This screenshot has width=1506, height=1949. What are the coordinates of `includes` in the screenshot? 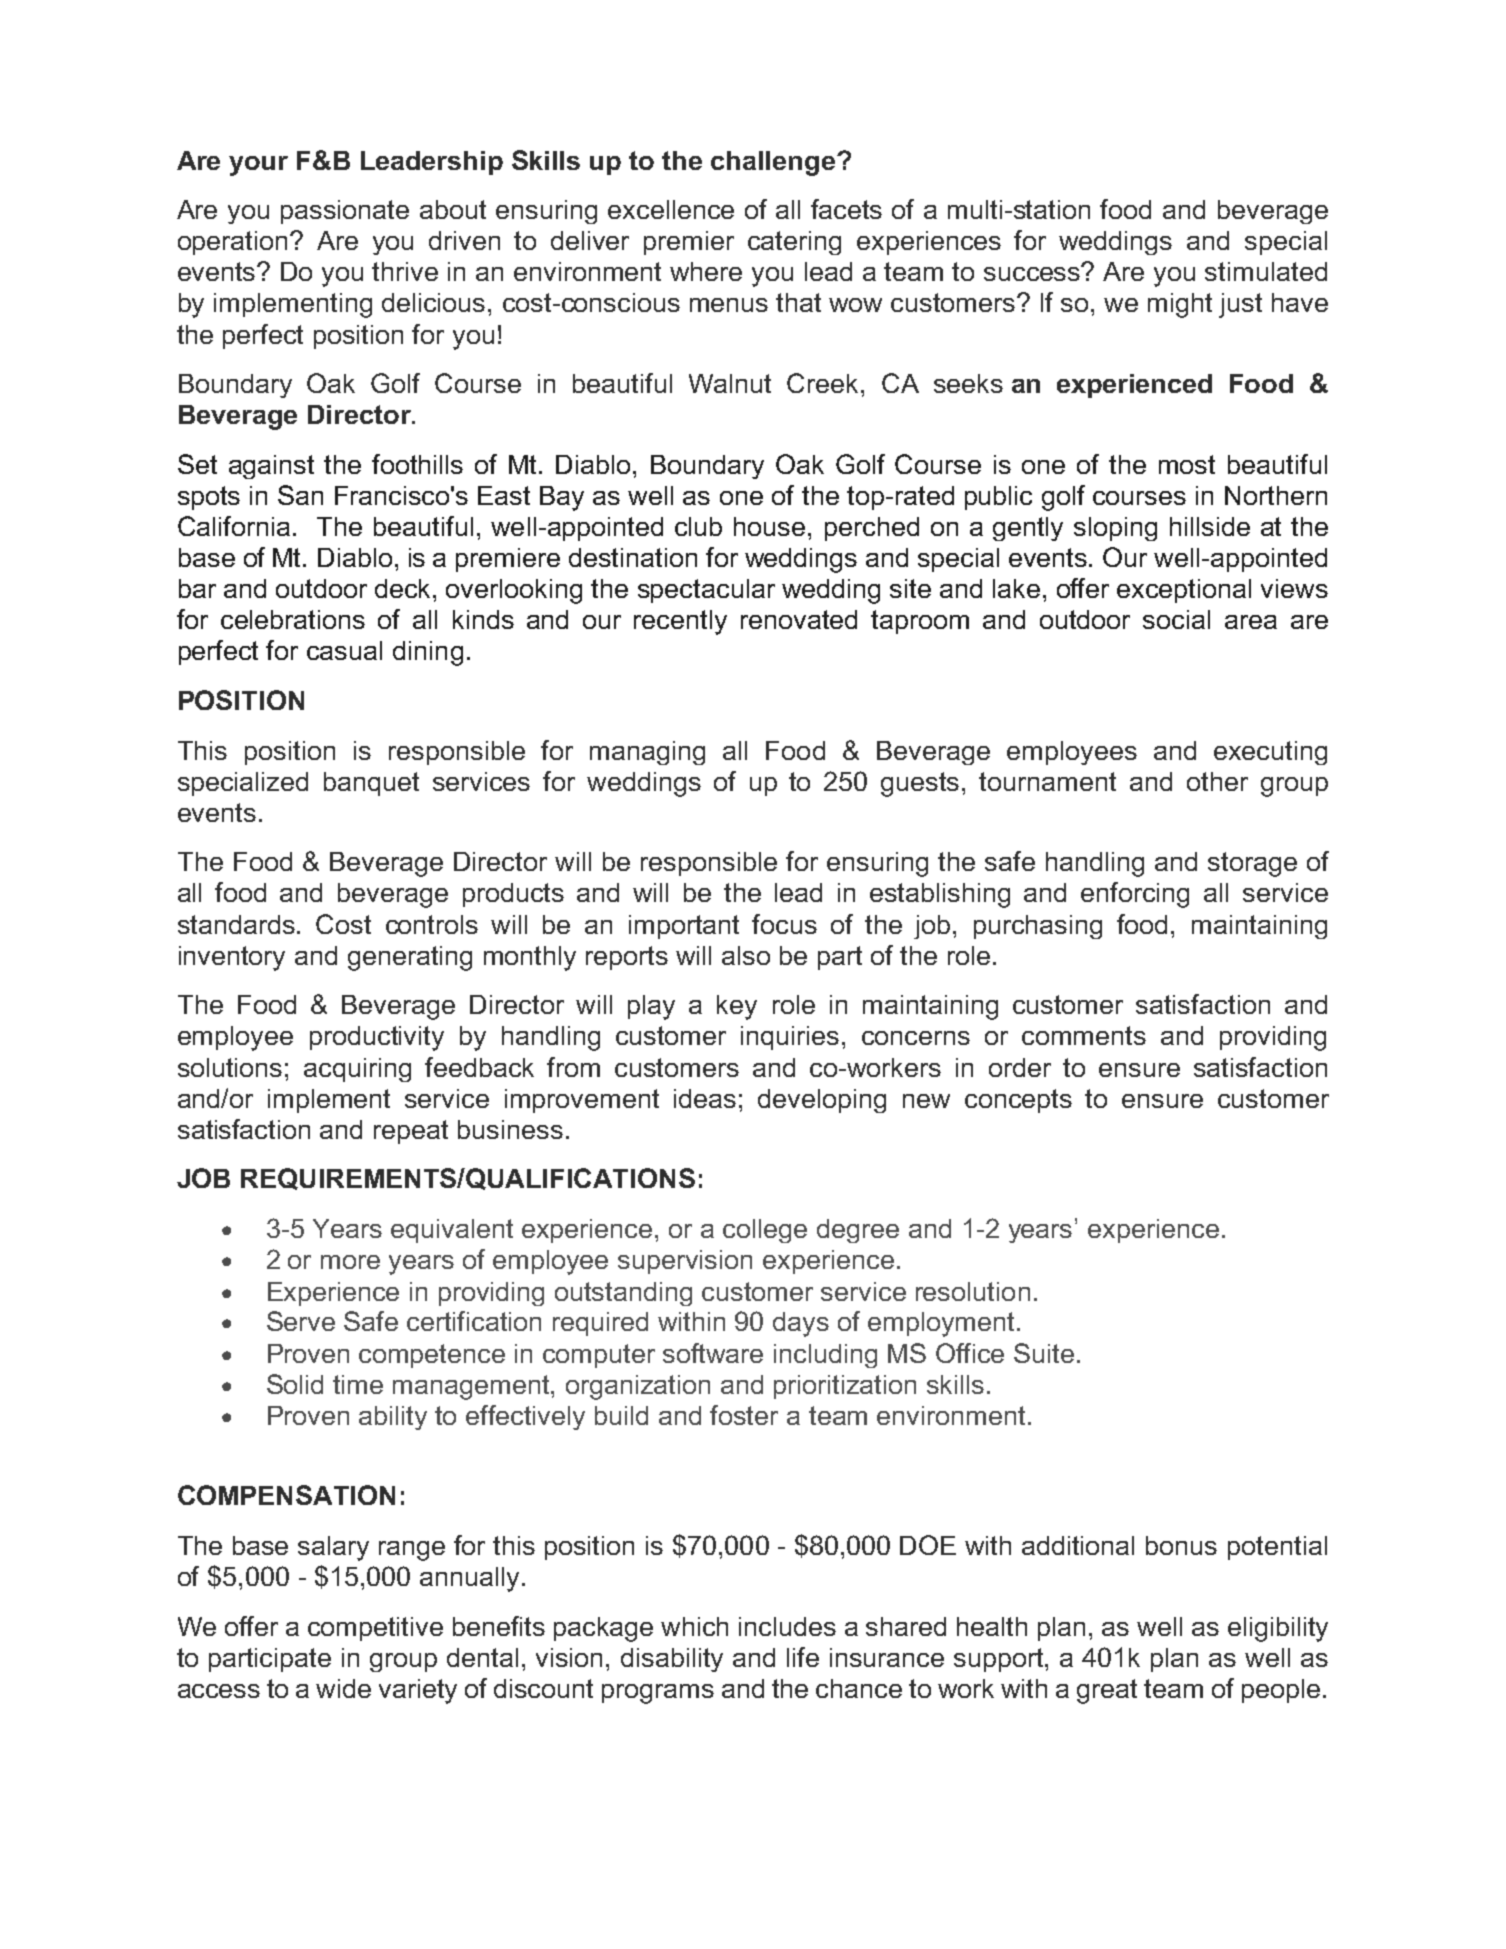 It's located at (787, 1626).
